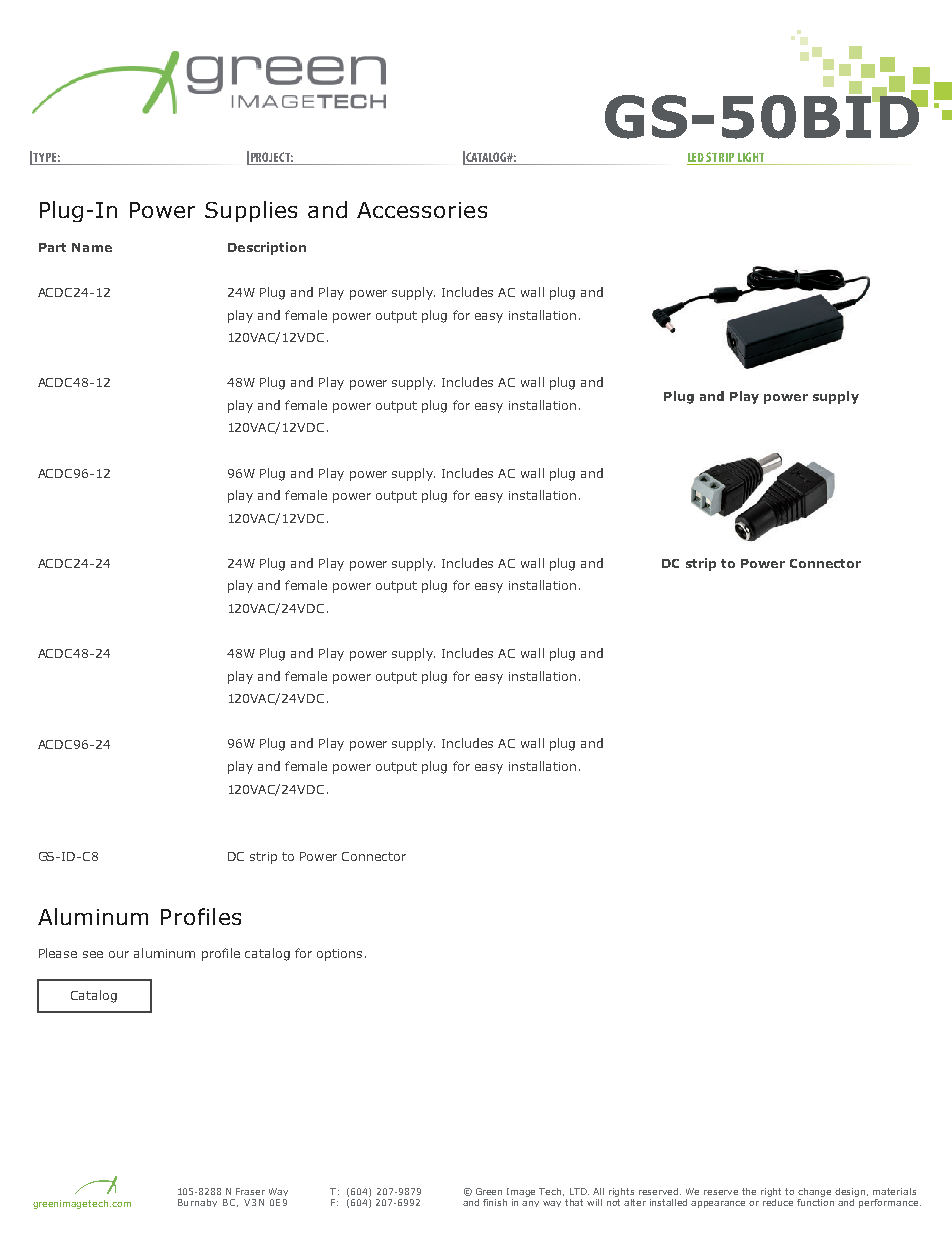 The width and height of the screenshot is (952, 1233). I want to click on Burnaby, so click(197, 1203).
